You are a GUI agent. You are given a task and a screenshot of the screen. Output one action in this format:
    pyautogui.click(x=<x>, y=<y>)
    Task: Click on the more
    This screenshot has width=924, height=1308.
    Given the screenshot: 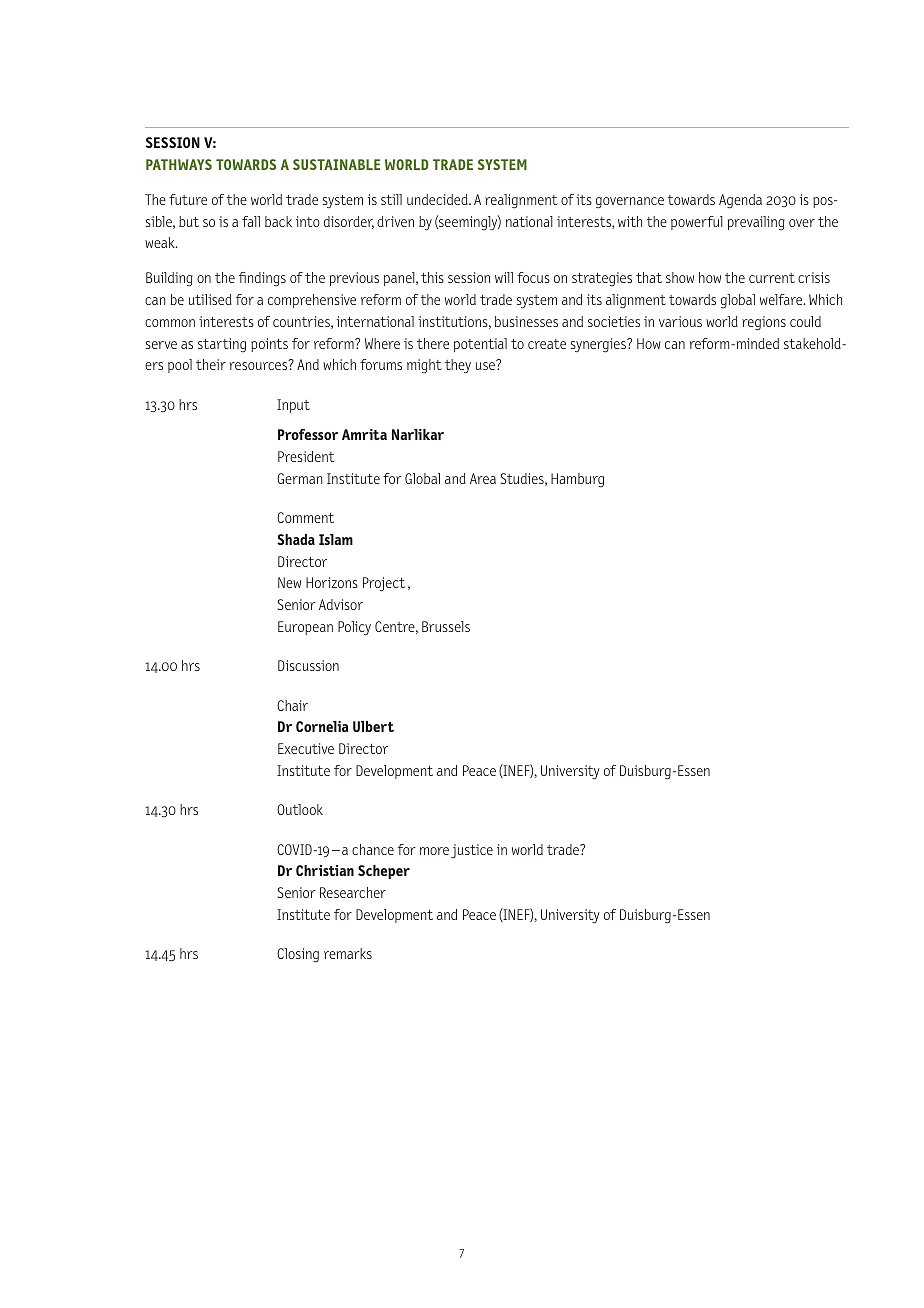 What is the action you would take?
    pyautogui.click(x=434, y=851)
